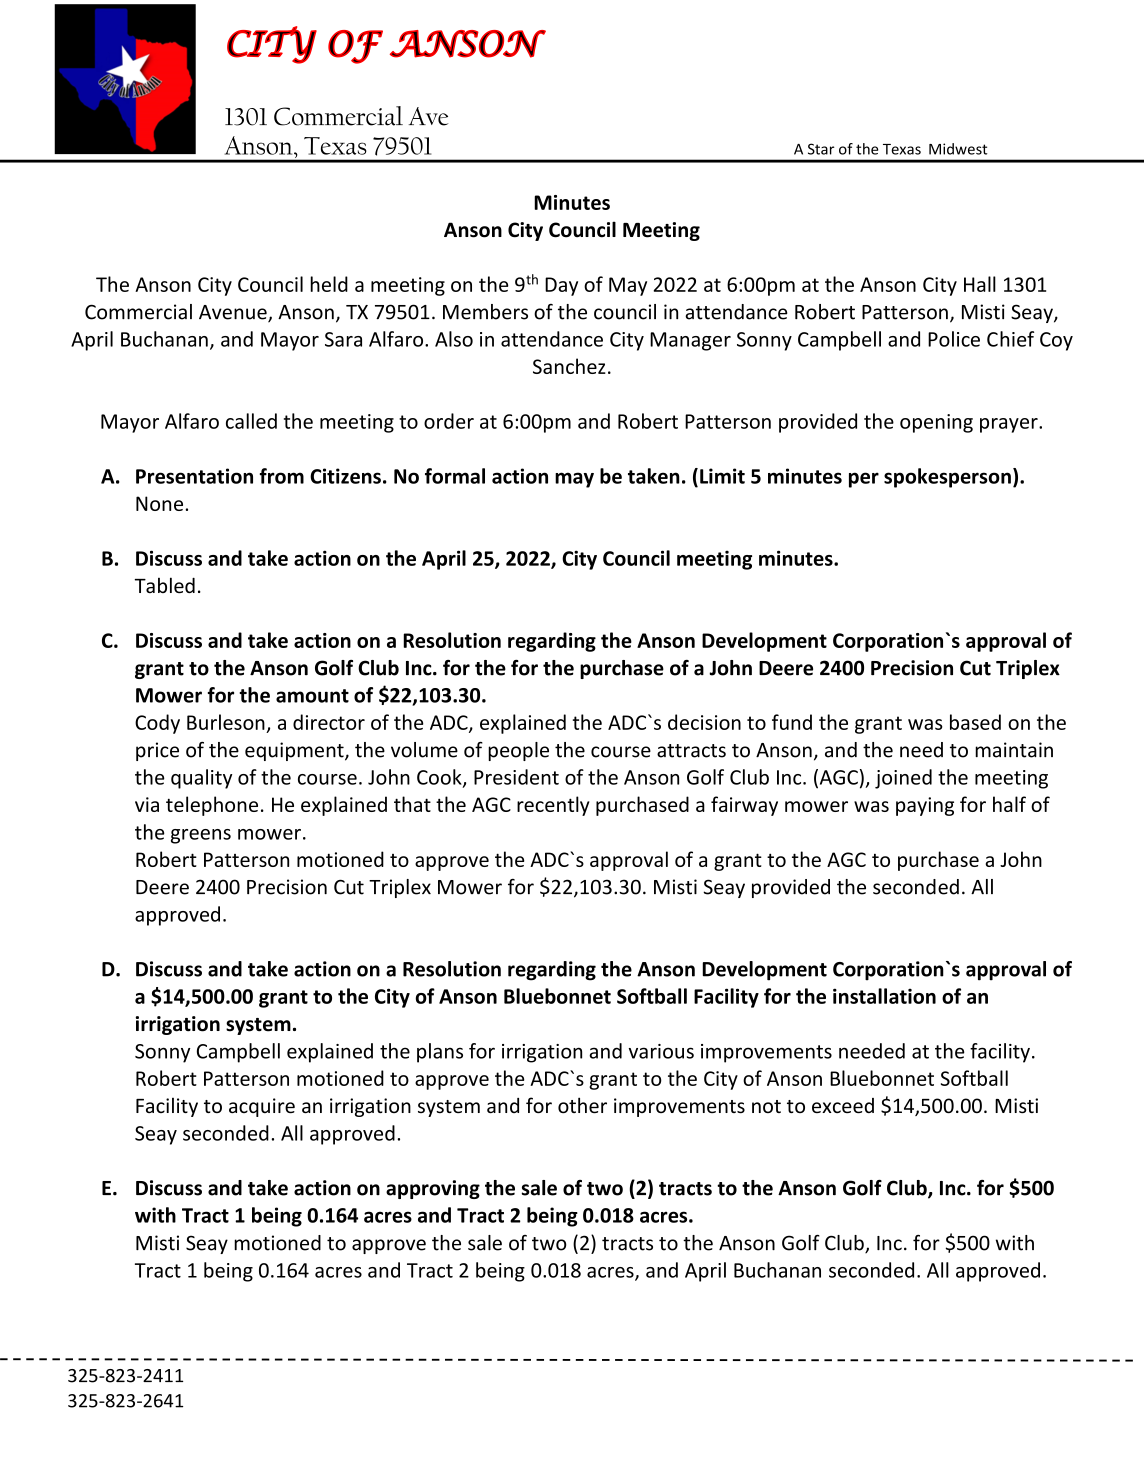  What do you see at coordinates (958, 149) in the page?
I see `Midwest` at bounding box center [958, 149].
